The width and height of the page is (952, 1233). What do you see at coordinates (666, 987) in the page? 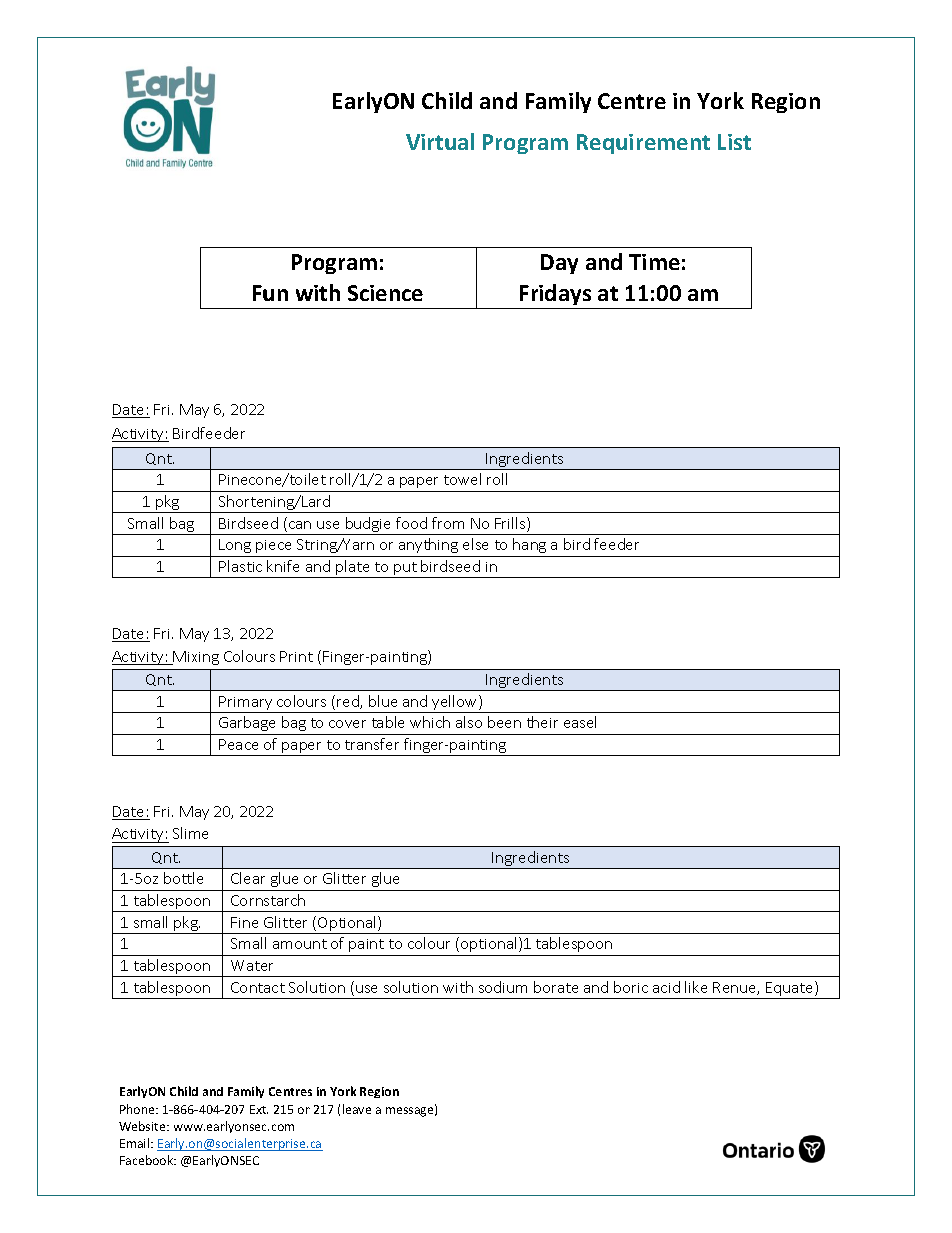
I see `acid` at bounding box center [666, 987].
